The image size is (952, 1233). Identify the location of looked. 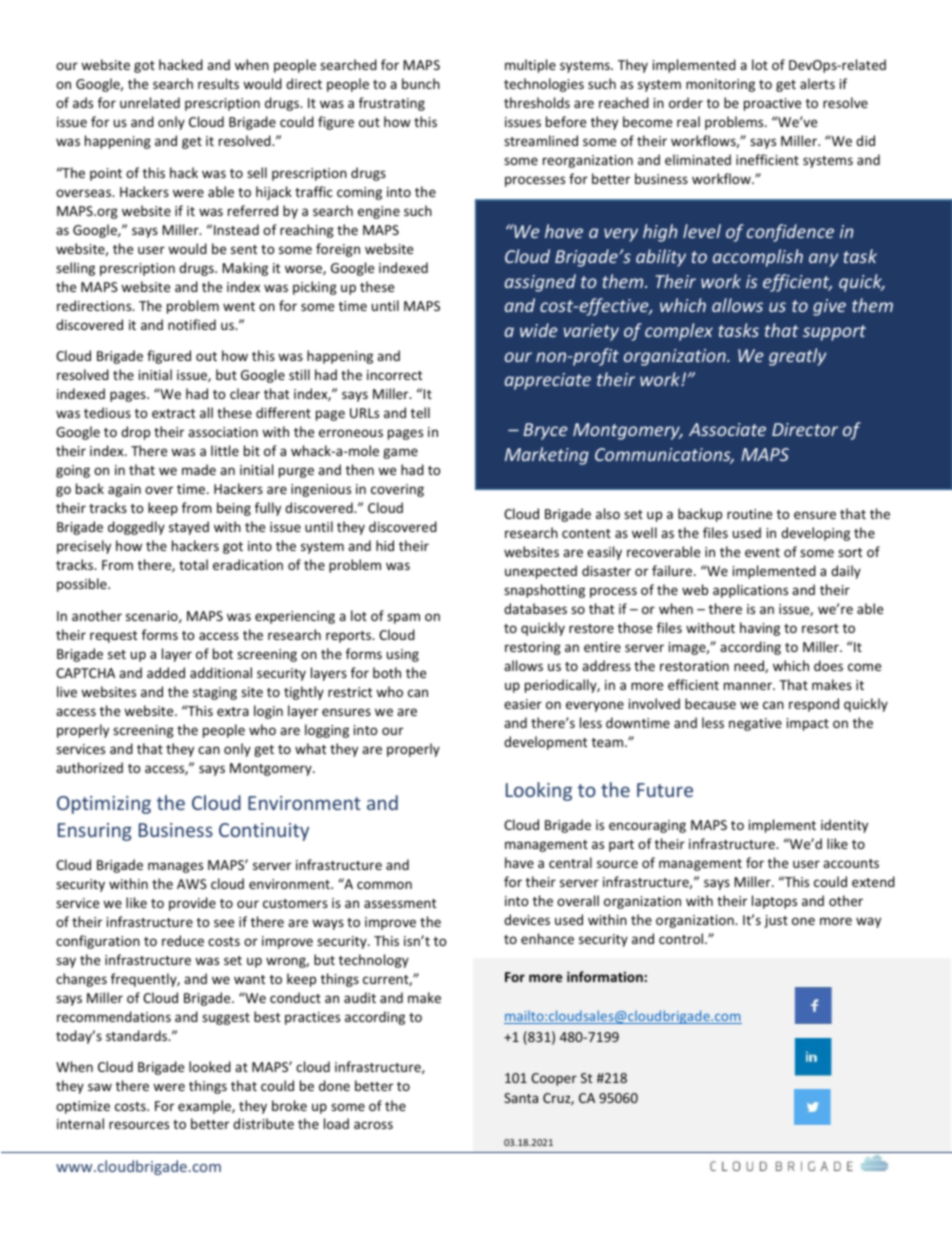
(210, 1066).
